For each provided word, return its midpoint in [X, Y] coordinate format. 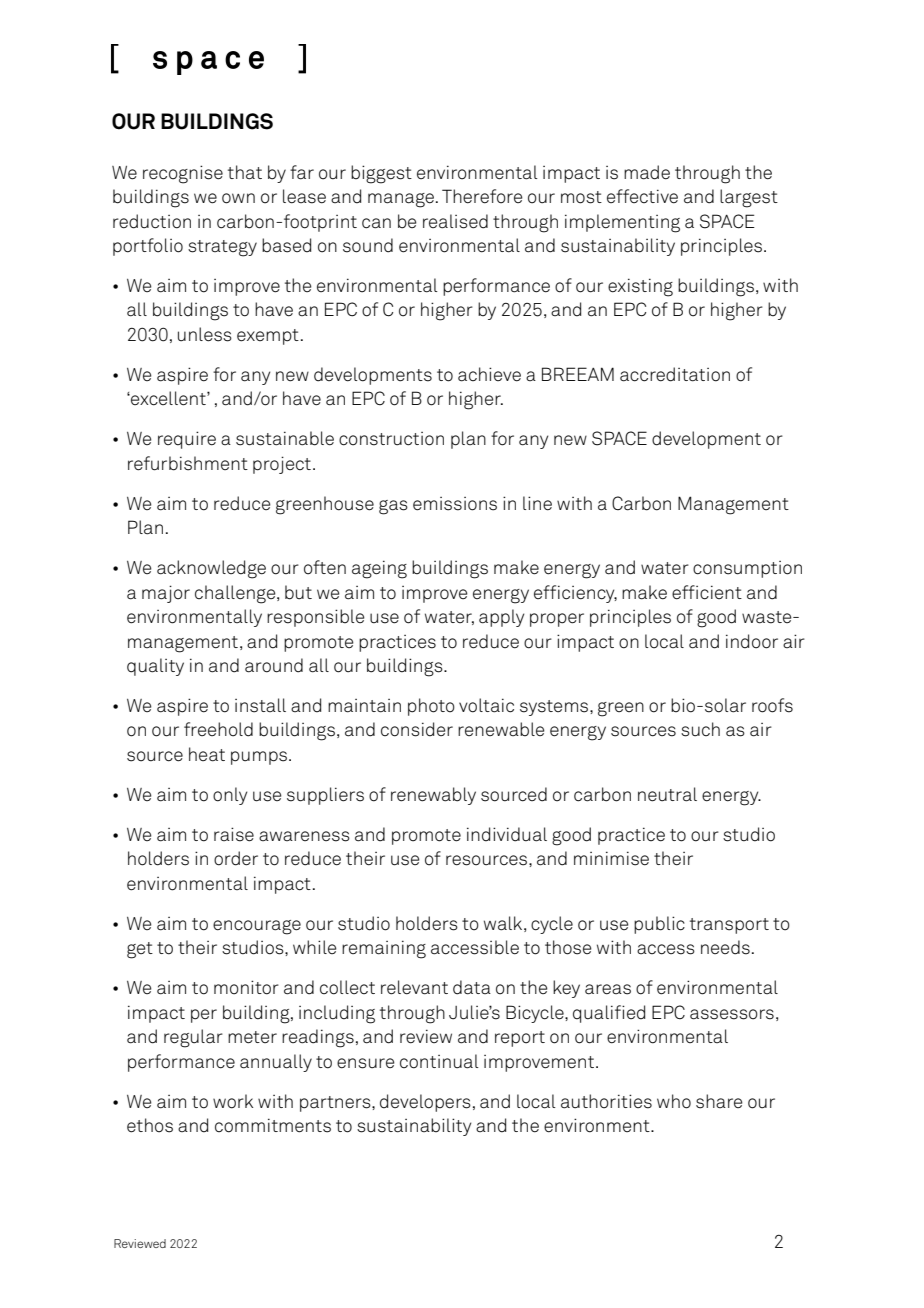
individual [507, 834]
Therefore [482, 196]
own [238, 198]
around [274, 665]
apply [501, 618]
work [233, 1101]
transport [729, 926]
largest [749, 198]
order [236, 858]
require [187, 440]
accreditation [675, 374]
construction [391, 439]
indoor [752, 641]
